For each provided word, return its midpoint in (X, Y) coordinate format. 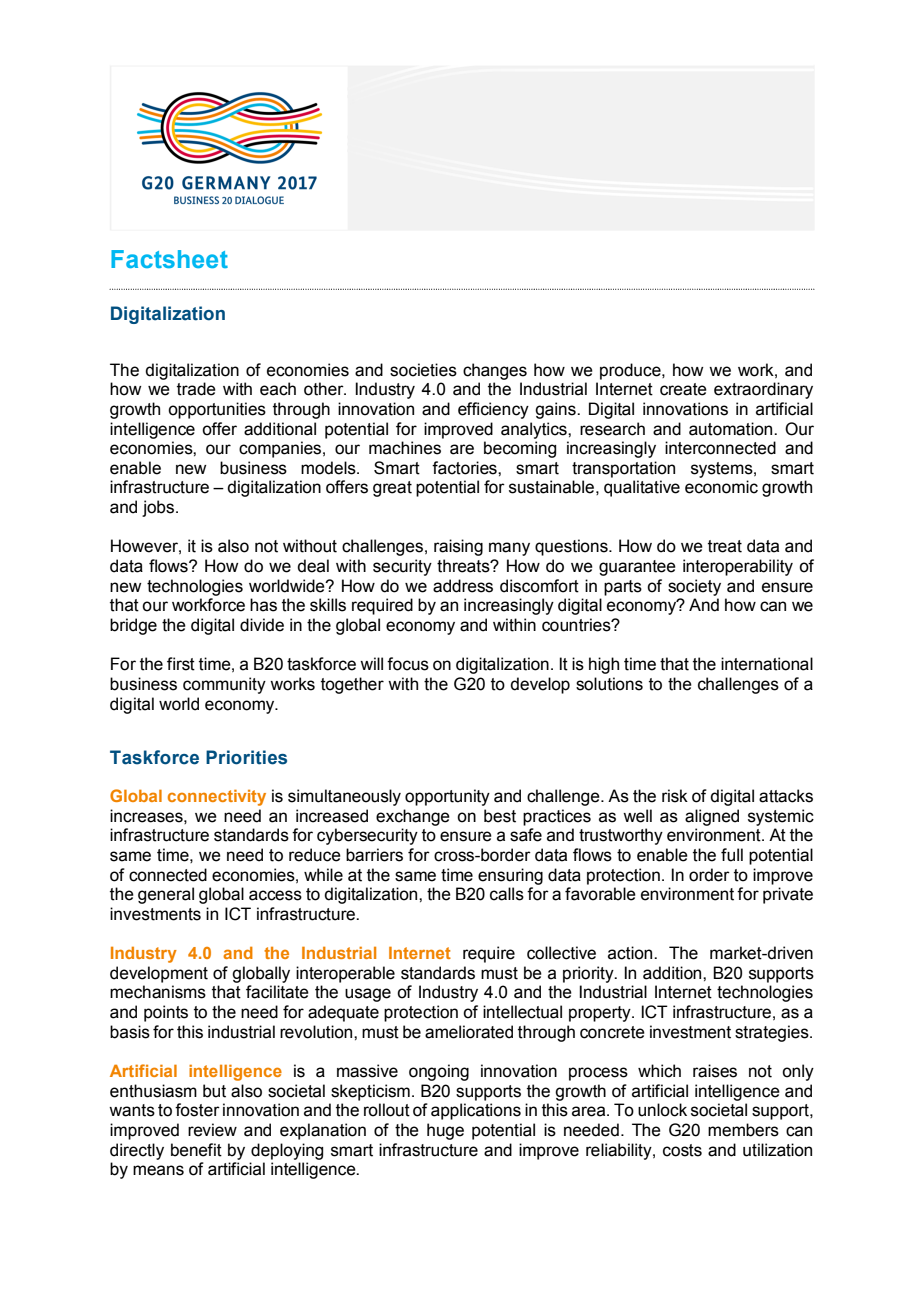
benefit (196, 1150)
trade (196, 389)
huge (445, 1131)
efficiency (493, 410)
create (683, 389)
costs (682, 1150)
